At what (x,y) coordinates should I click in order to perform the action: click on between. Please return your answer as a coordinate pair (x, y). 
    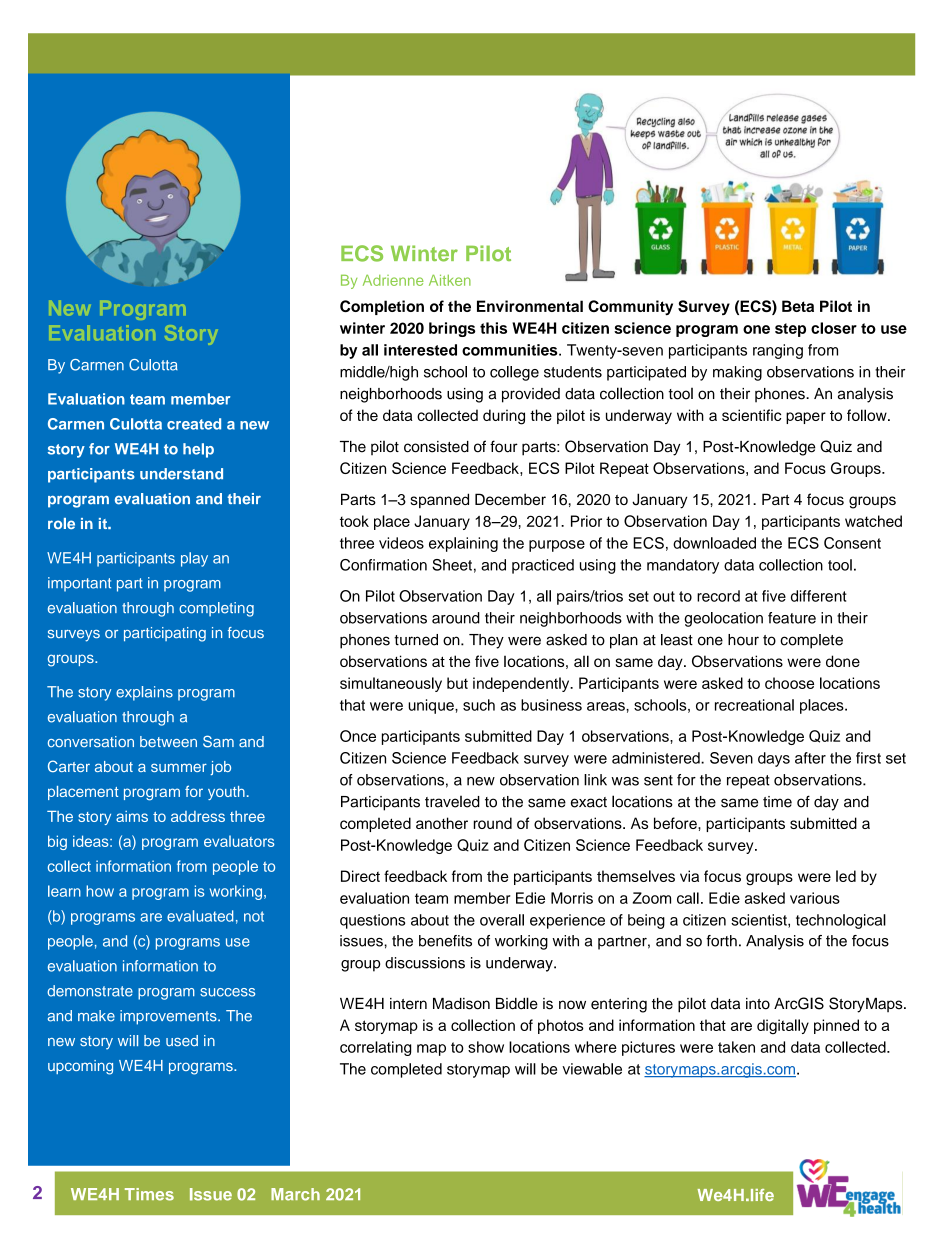
    Looking at the image, I should click on (168, 742).
